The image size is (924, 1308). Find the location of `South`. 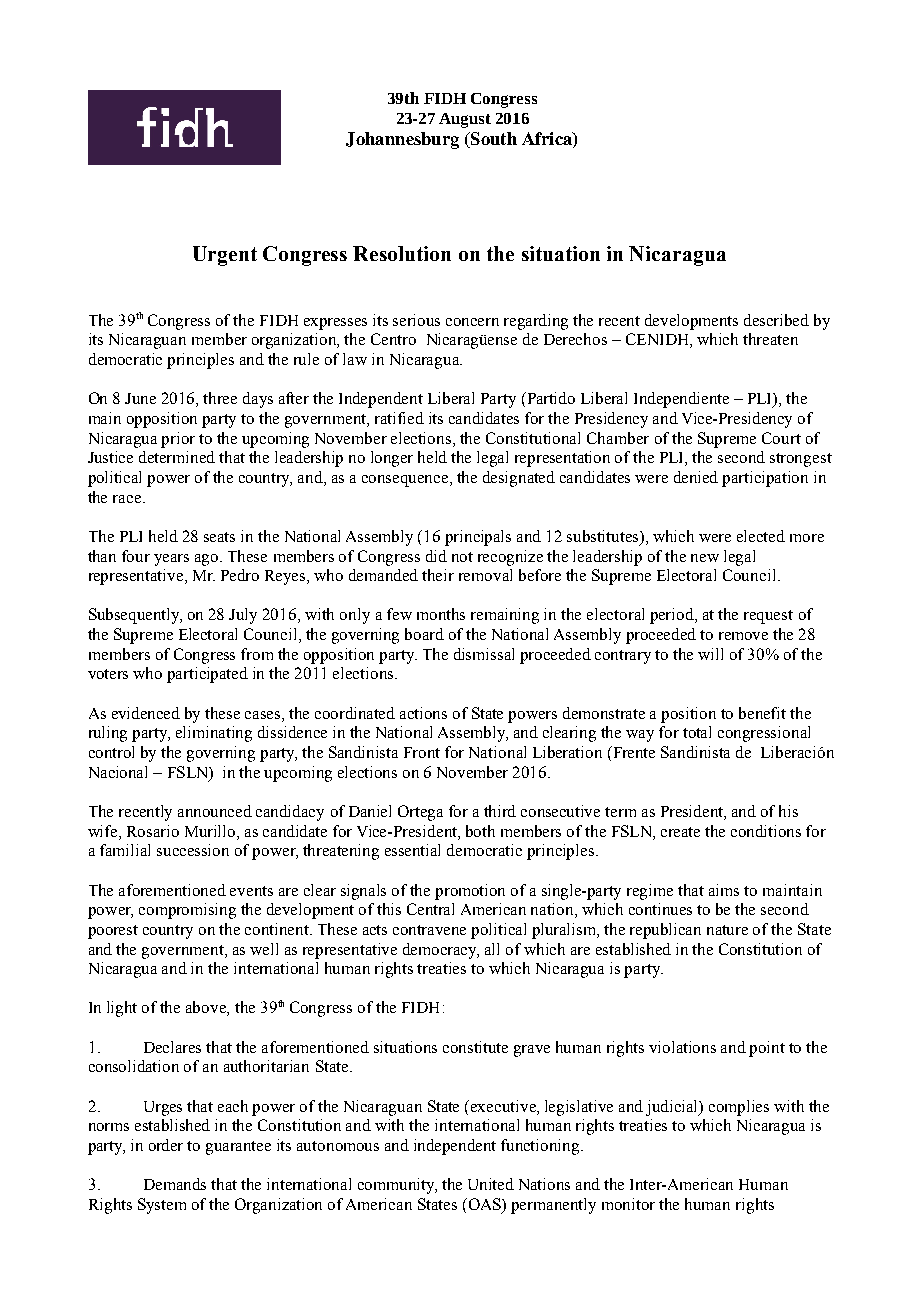

South is located at coordinates (492, 140).
